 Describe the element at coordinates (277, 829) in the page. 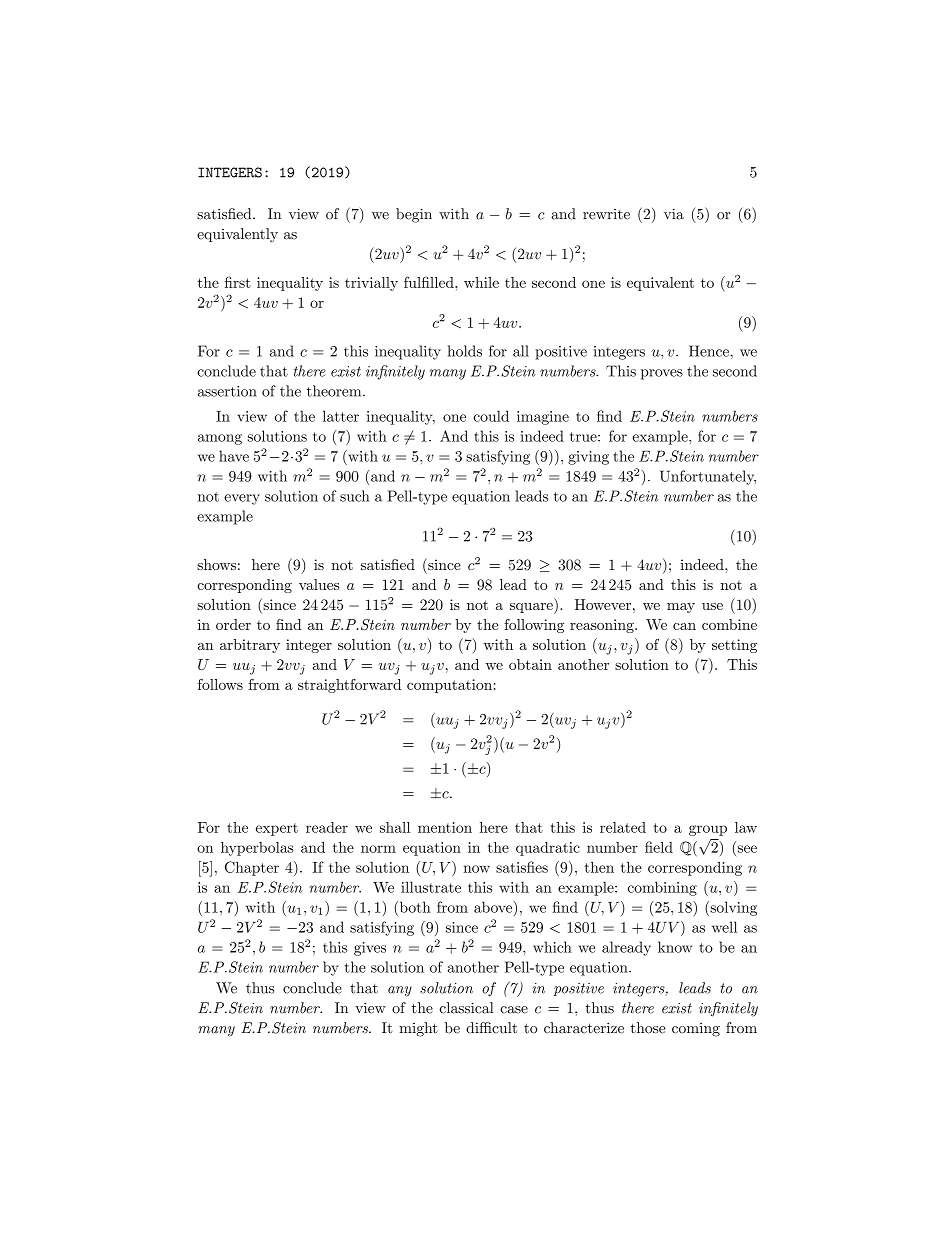

I see `expert` at that location.
